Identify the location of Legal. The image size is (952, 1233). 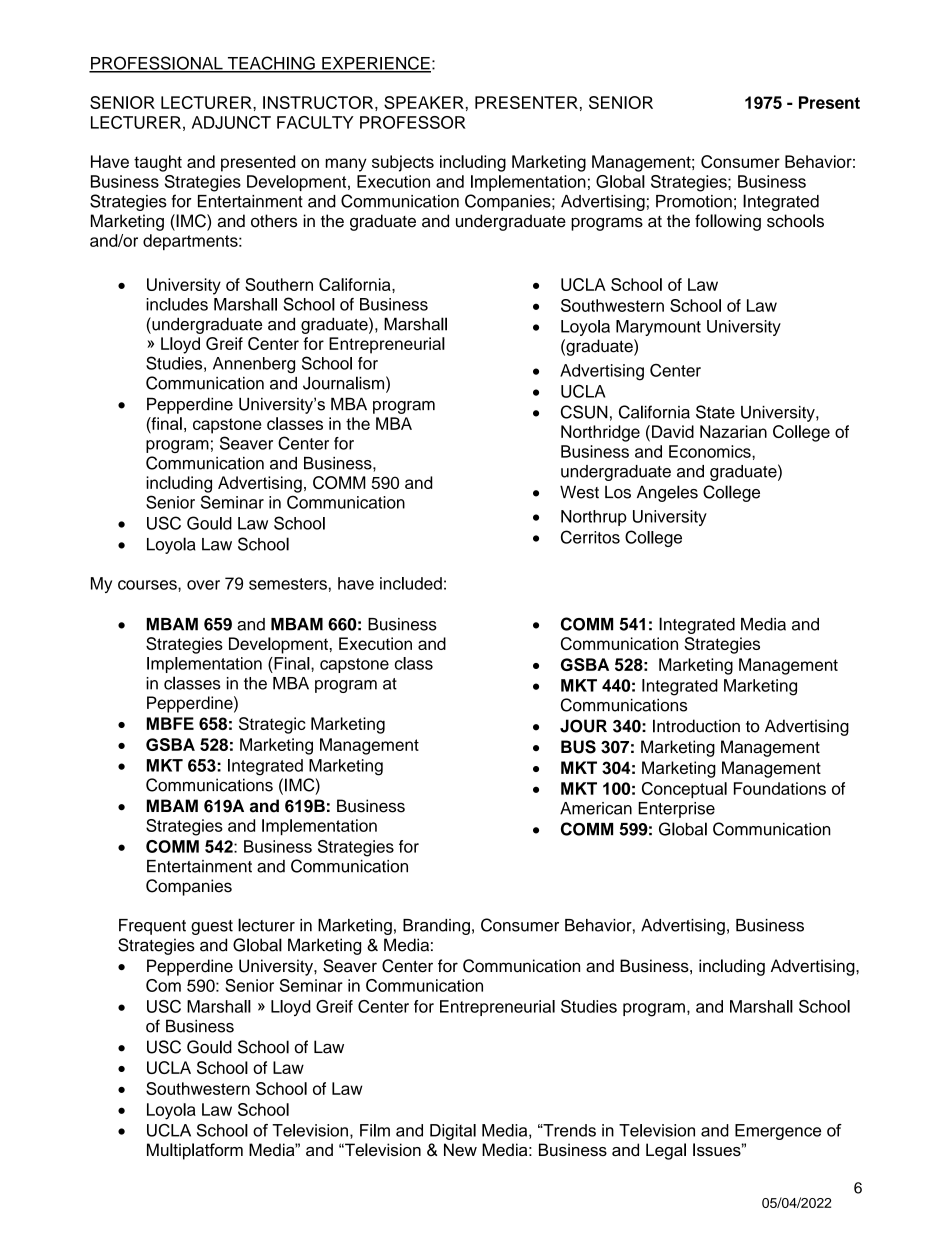
(666, 1151).
